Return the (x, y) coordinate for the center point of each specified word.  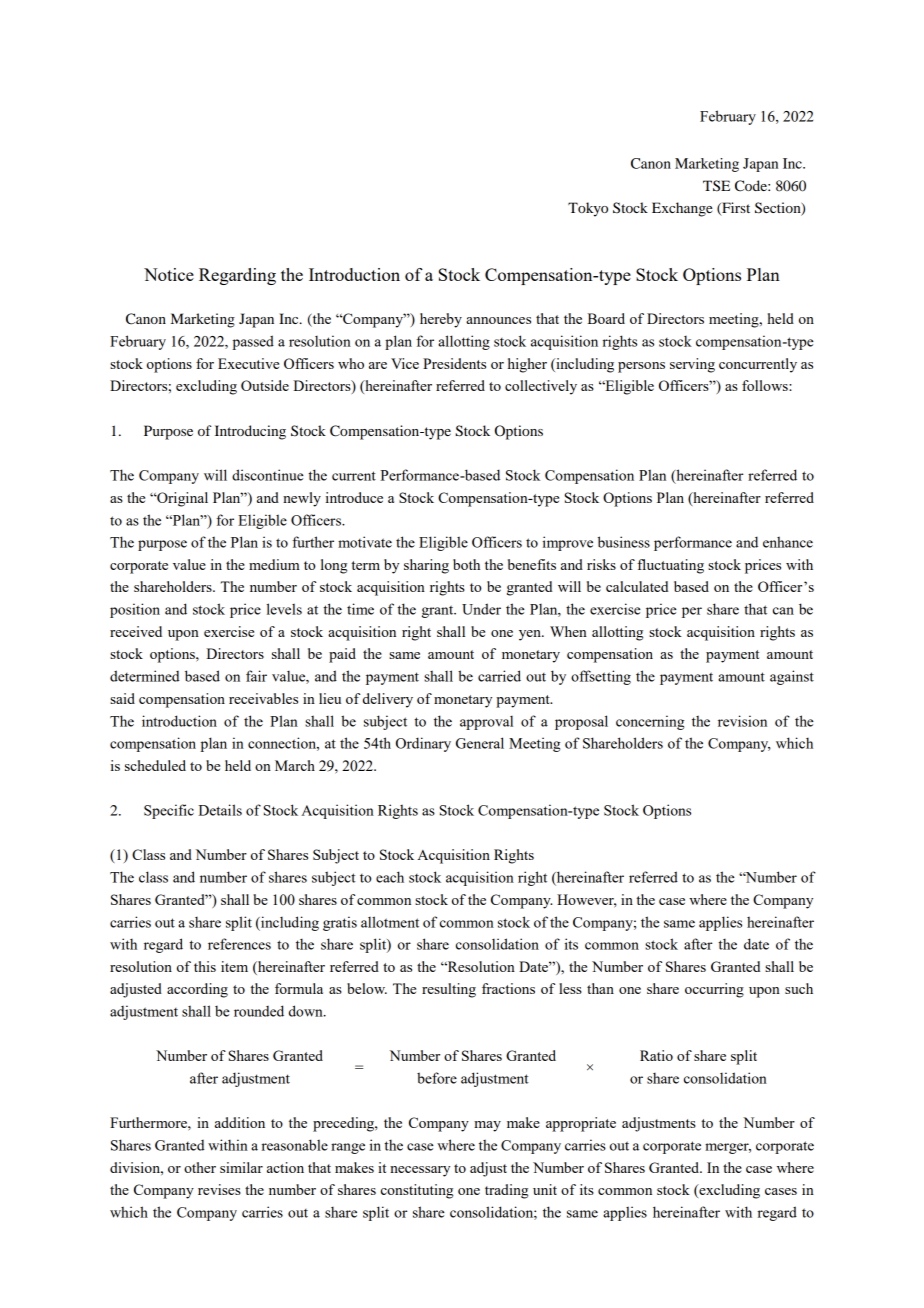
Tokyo (588, 209)
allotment (390, 922)
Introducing (250, 432)
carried (499, 676)
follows (766, 385)
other (200, 1167)
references (239, 944)
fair (256, 676)
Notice (169, 274)
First (735, 209)
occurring (714, 990)
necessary (420, 1171)
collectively (541, 387)
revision (742, 721)
